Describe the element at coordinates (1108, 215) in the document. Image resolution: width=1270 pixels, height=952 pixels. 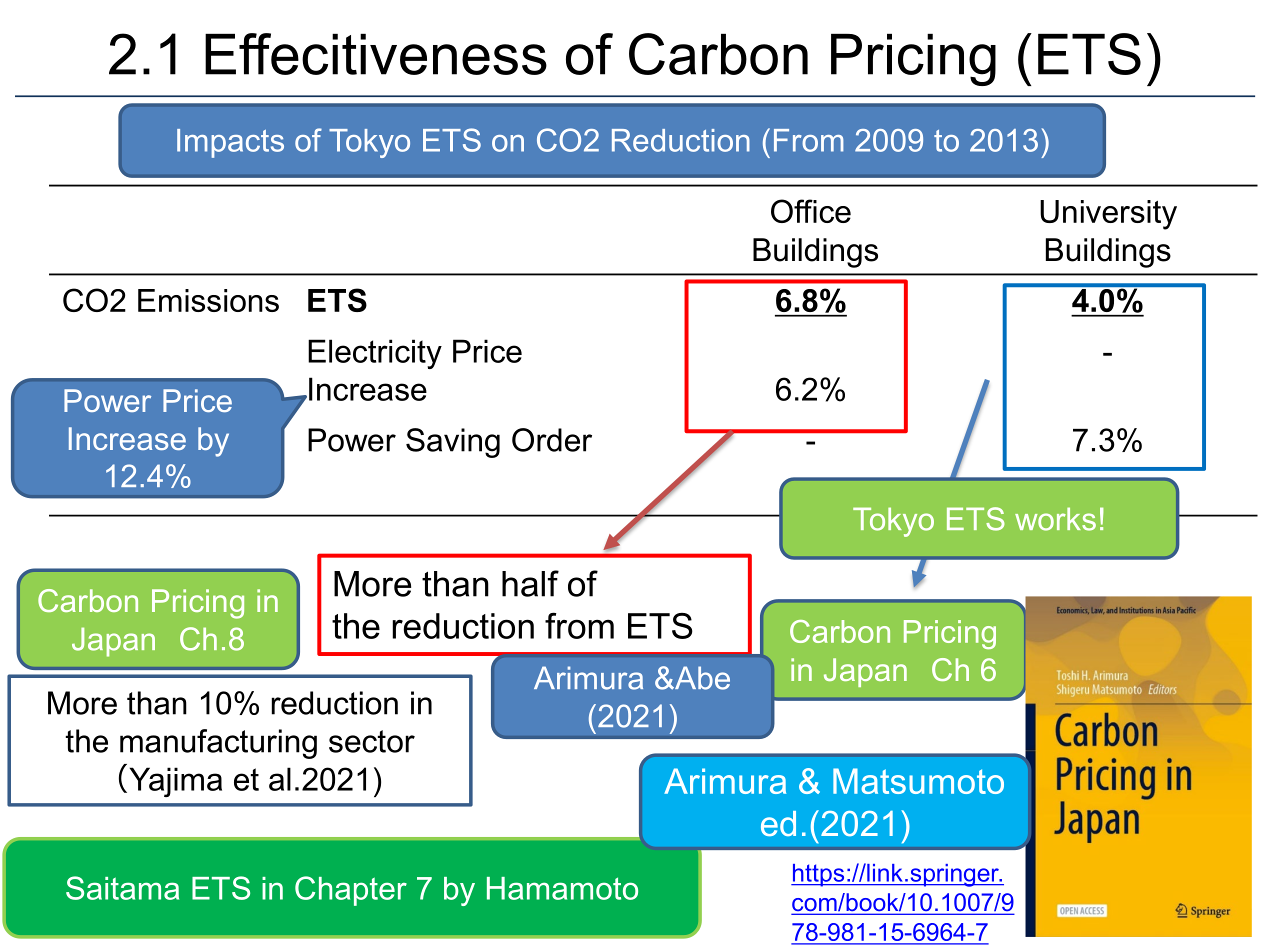
I see `University` at that location.
